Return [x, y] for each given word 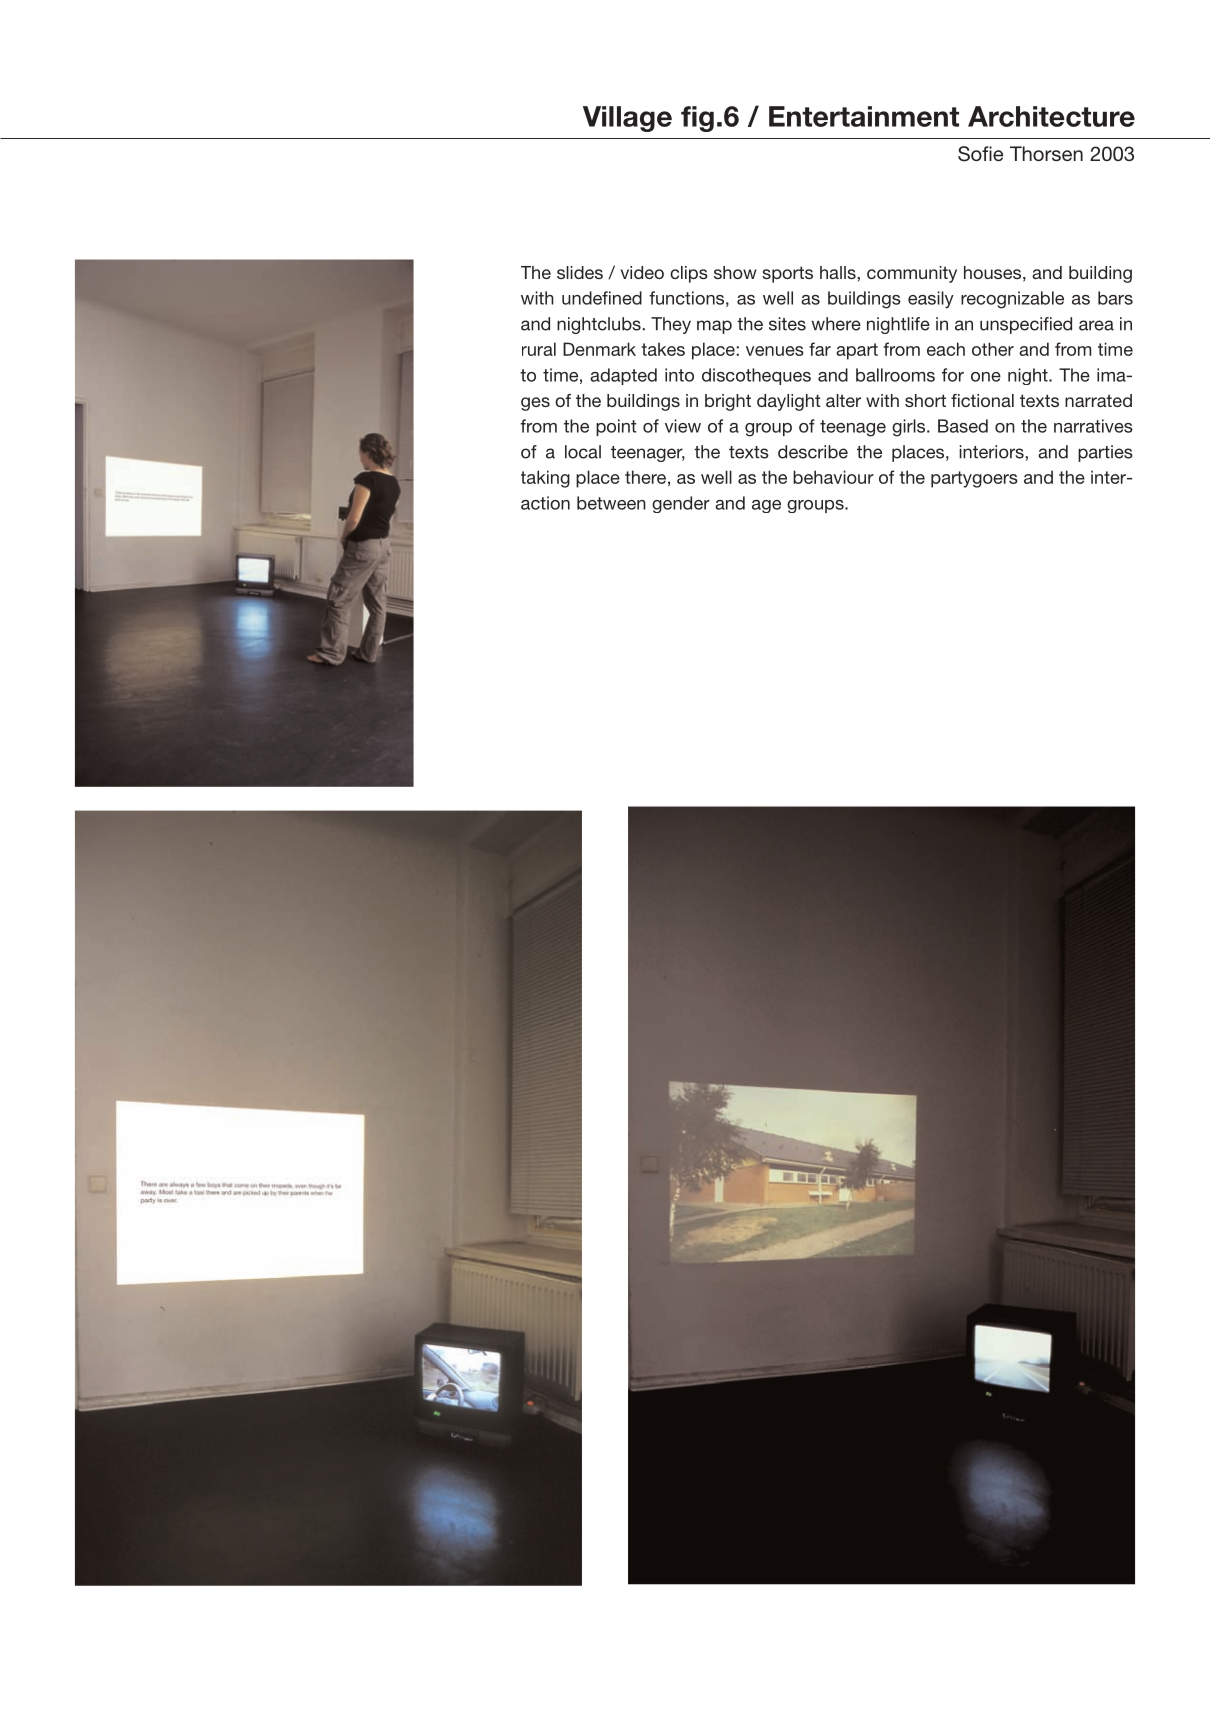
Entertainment [864, 116]
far [820, 349]
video [642, 272]
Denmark [599, 349]
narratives [1093, 426]
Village [627, 119]
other [993, 349]
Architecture [1051, 116]
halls [839, 272]
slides [580, 272]
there [645, 477]
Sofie [980, 154]
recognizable [1012, 300]
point [616, 427]
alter [843, 400]
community [912, 274]
